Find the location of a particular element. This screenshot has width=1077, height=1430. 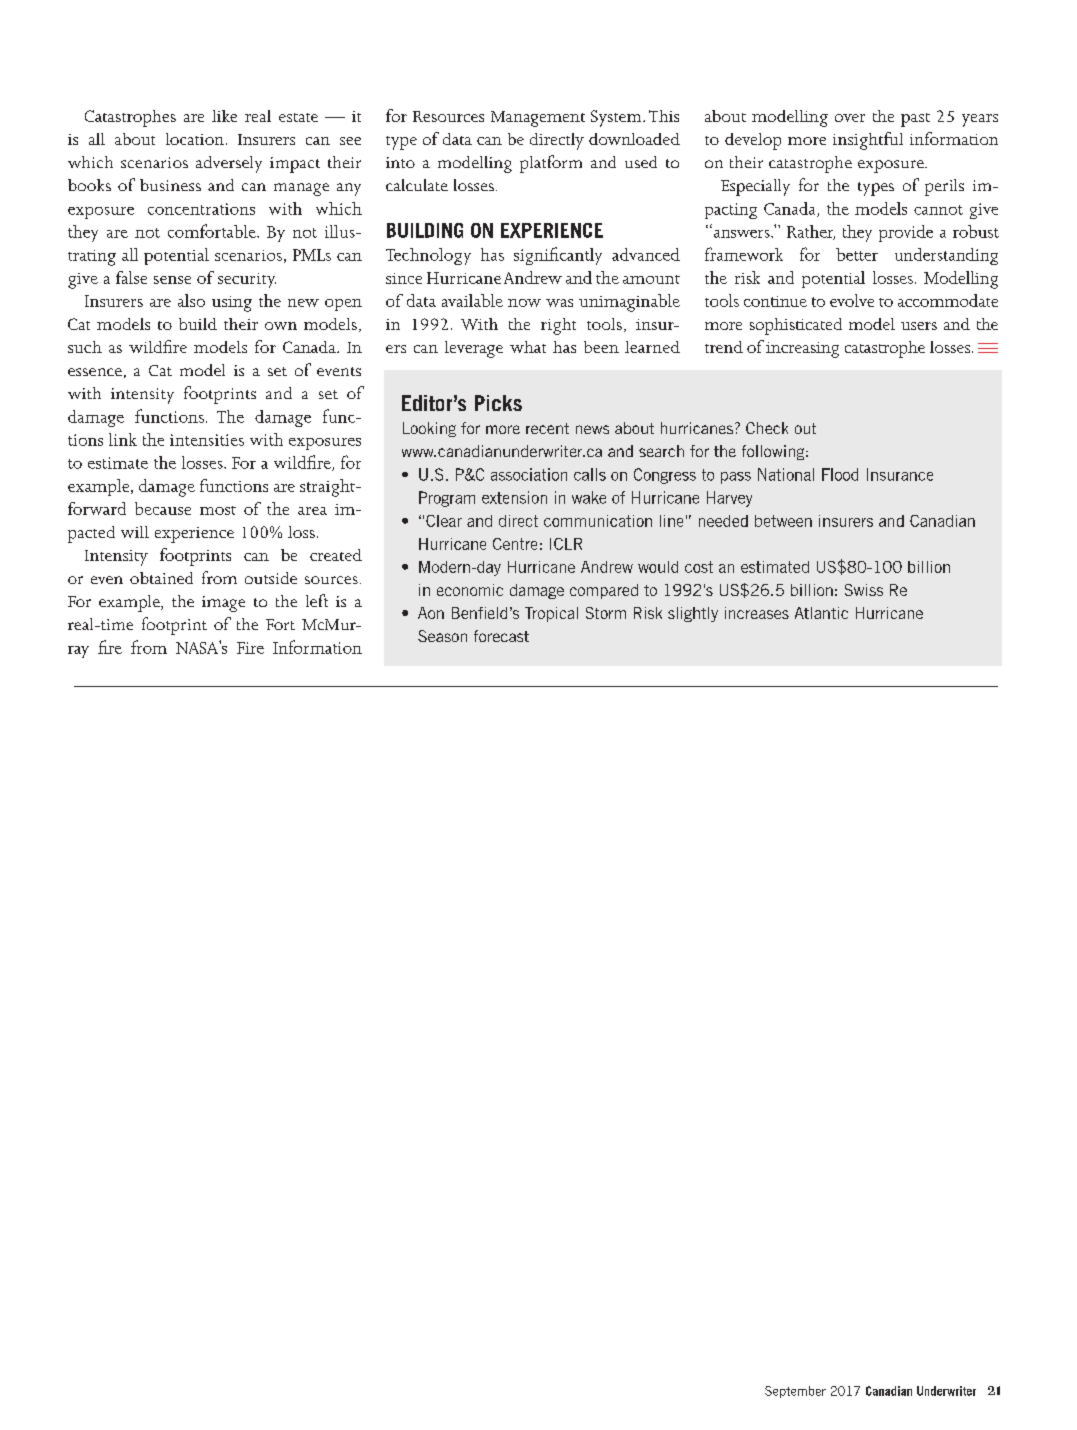

platform is located at coordinates (551, 164).
